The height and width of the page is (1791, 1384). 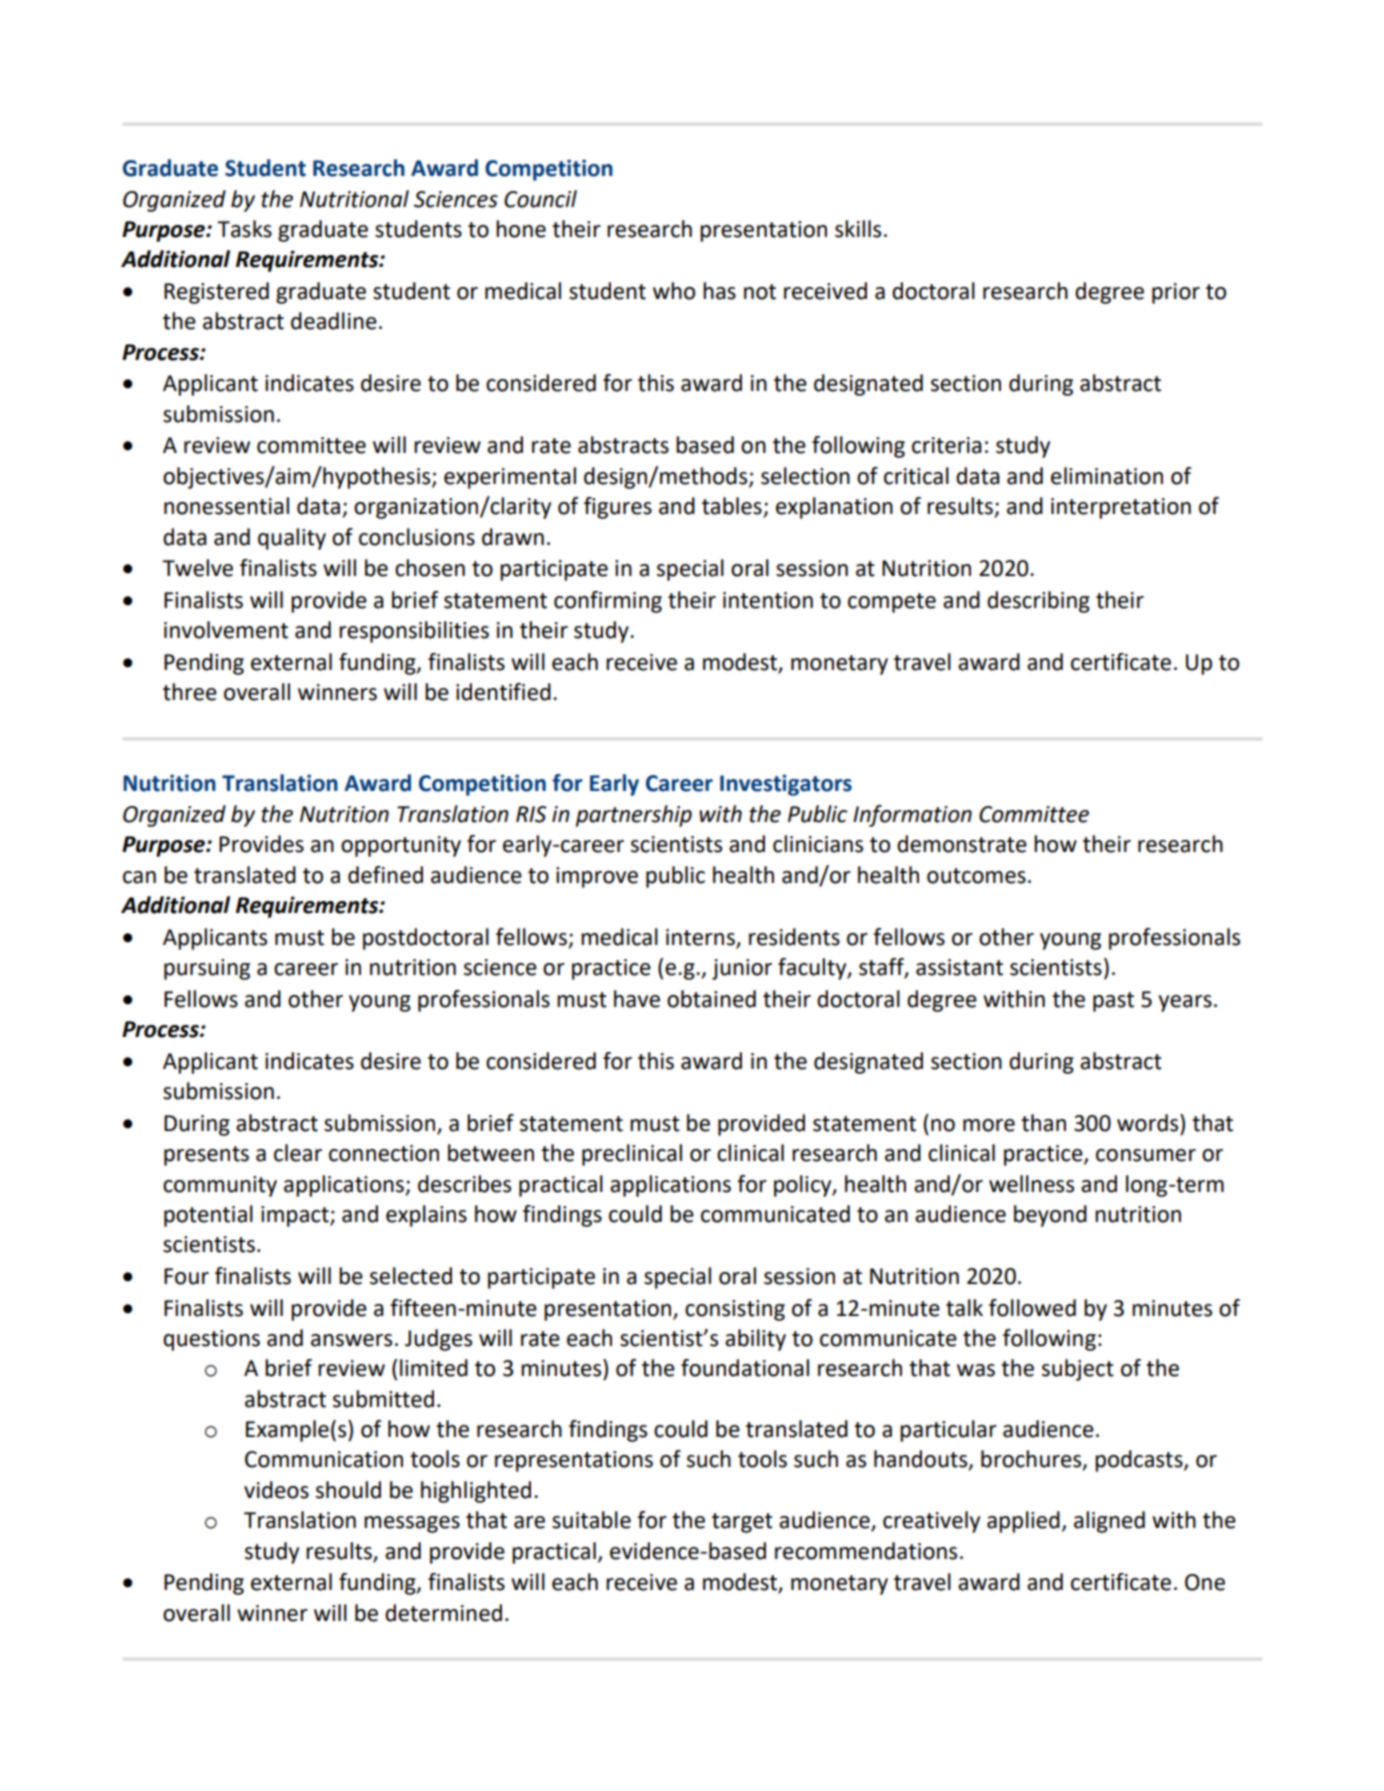 What do you see at coordinates (735, 1310) in the page?
I see `consisting` at bounding box center [735, 1310].
